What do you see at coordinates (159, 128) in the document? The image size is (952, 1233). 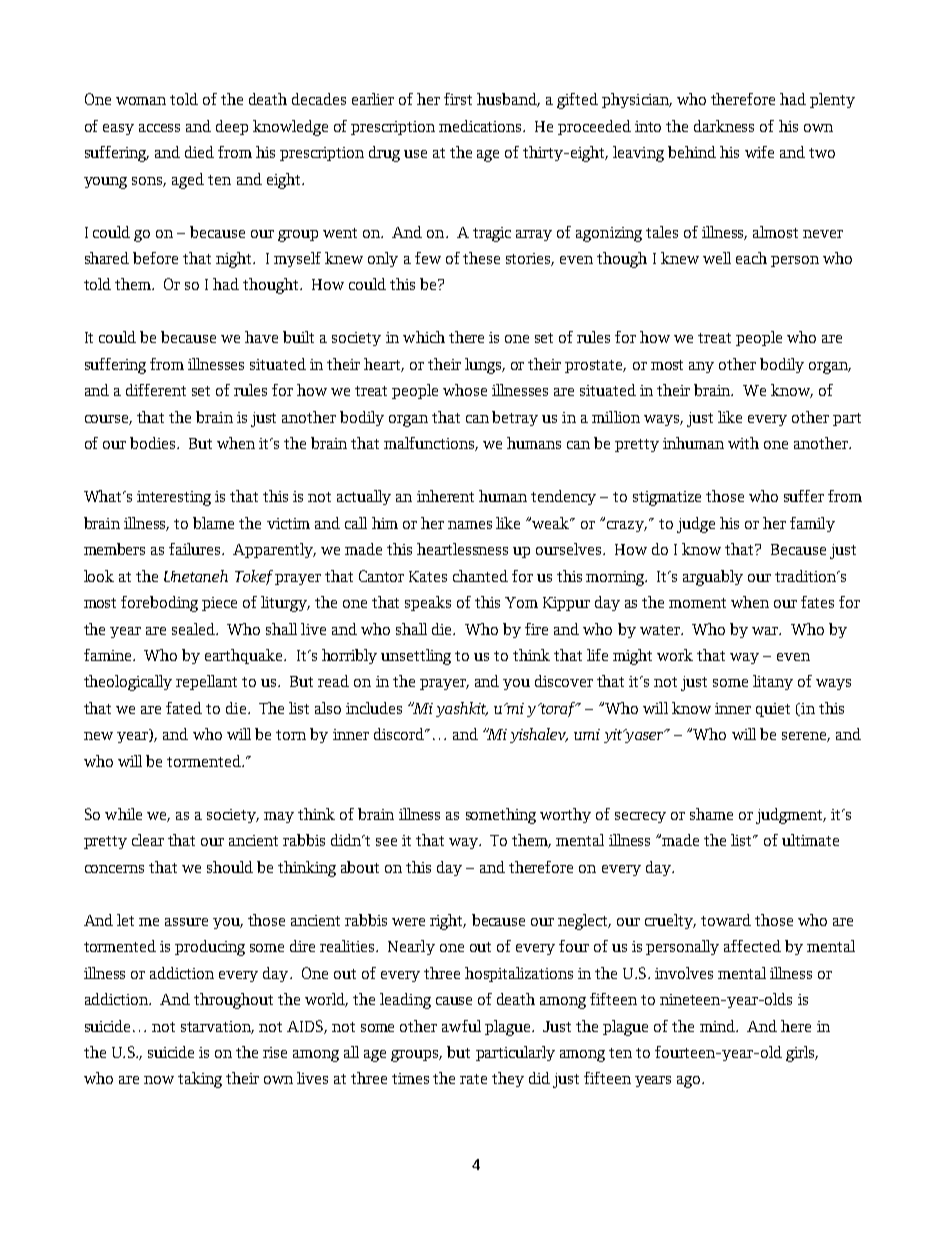 I see `access` at bounding box center [159, 128].
